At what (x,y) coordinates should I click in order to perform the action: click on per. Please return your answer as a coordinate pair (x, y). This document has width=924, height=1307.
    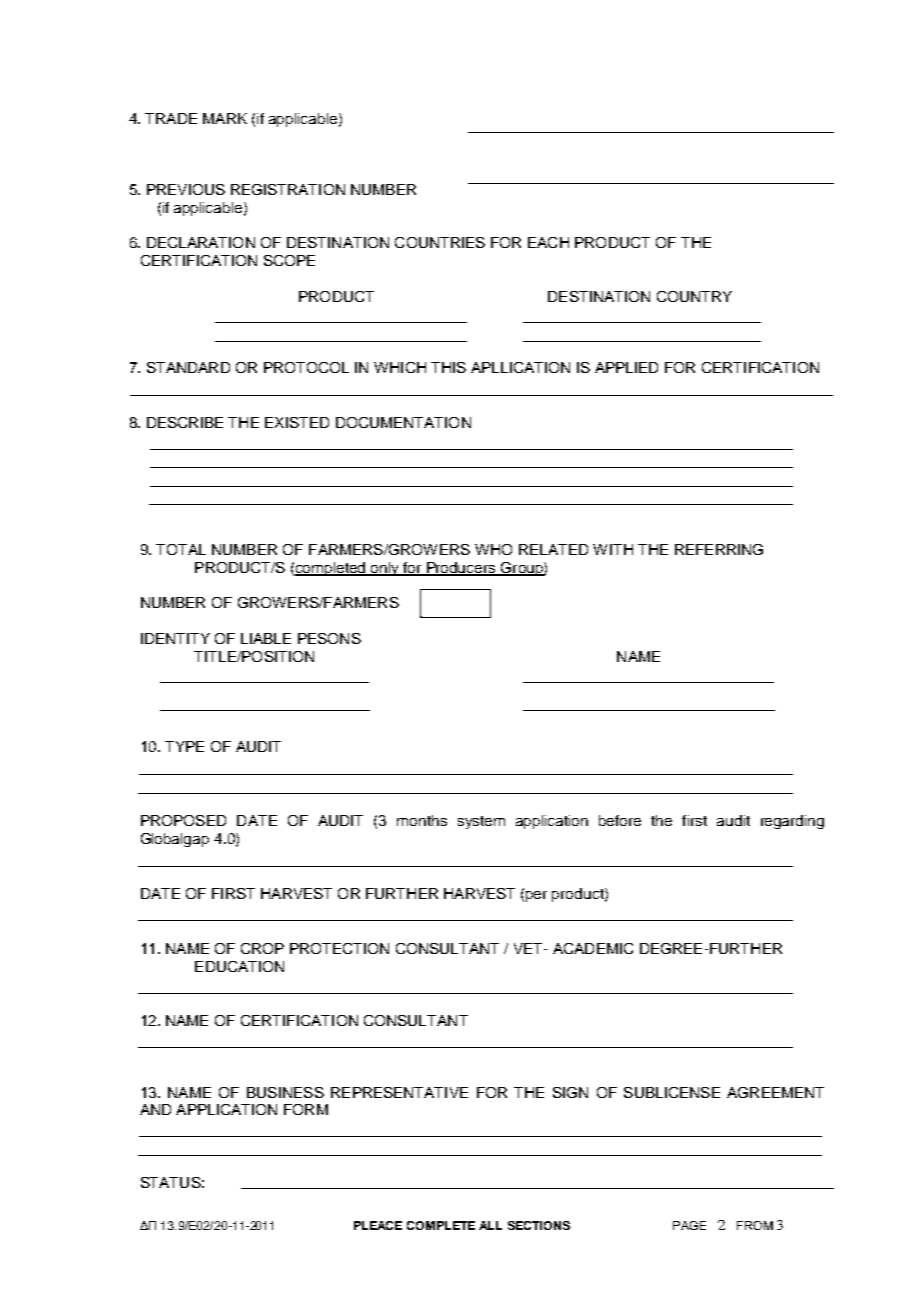
    Looking at the image, I should click on (536, 896).
